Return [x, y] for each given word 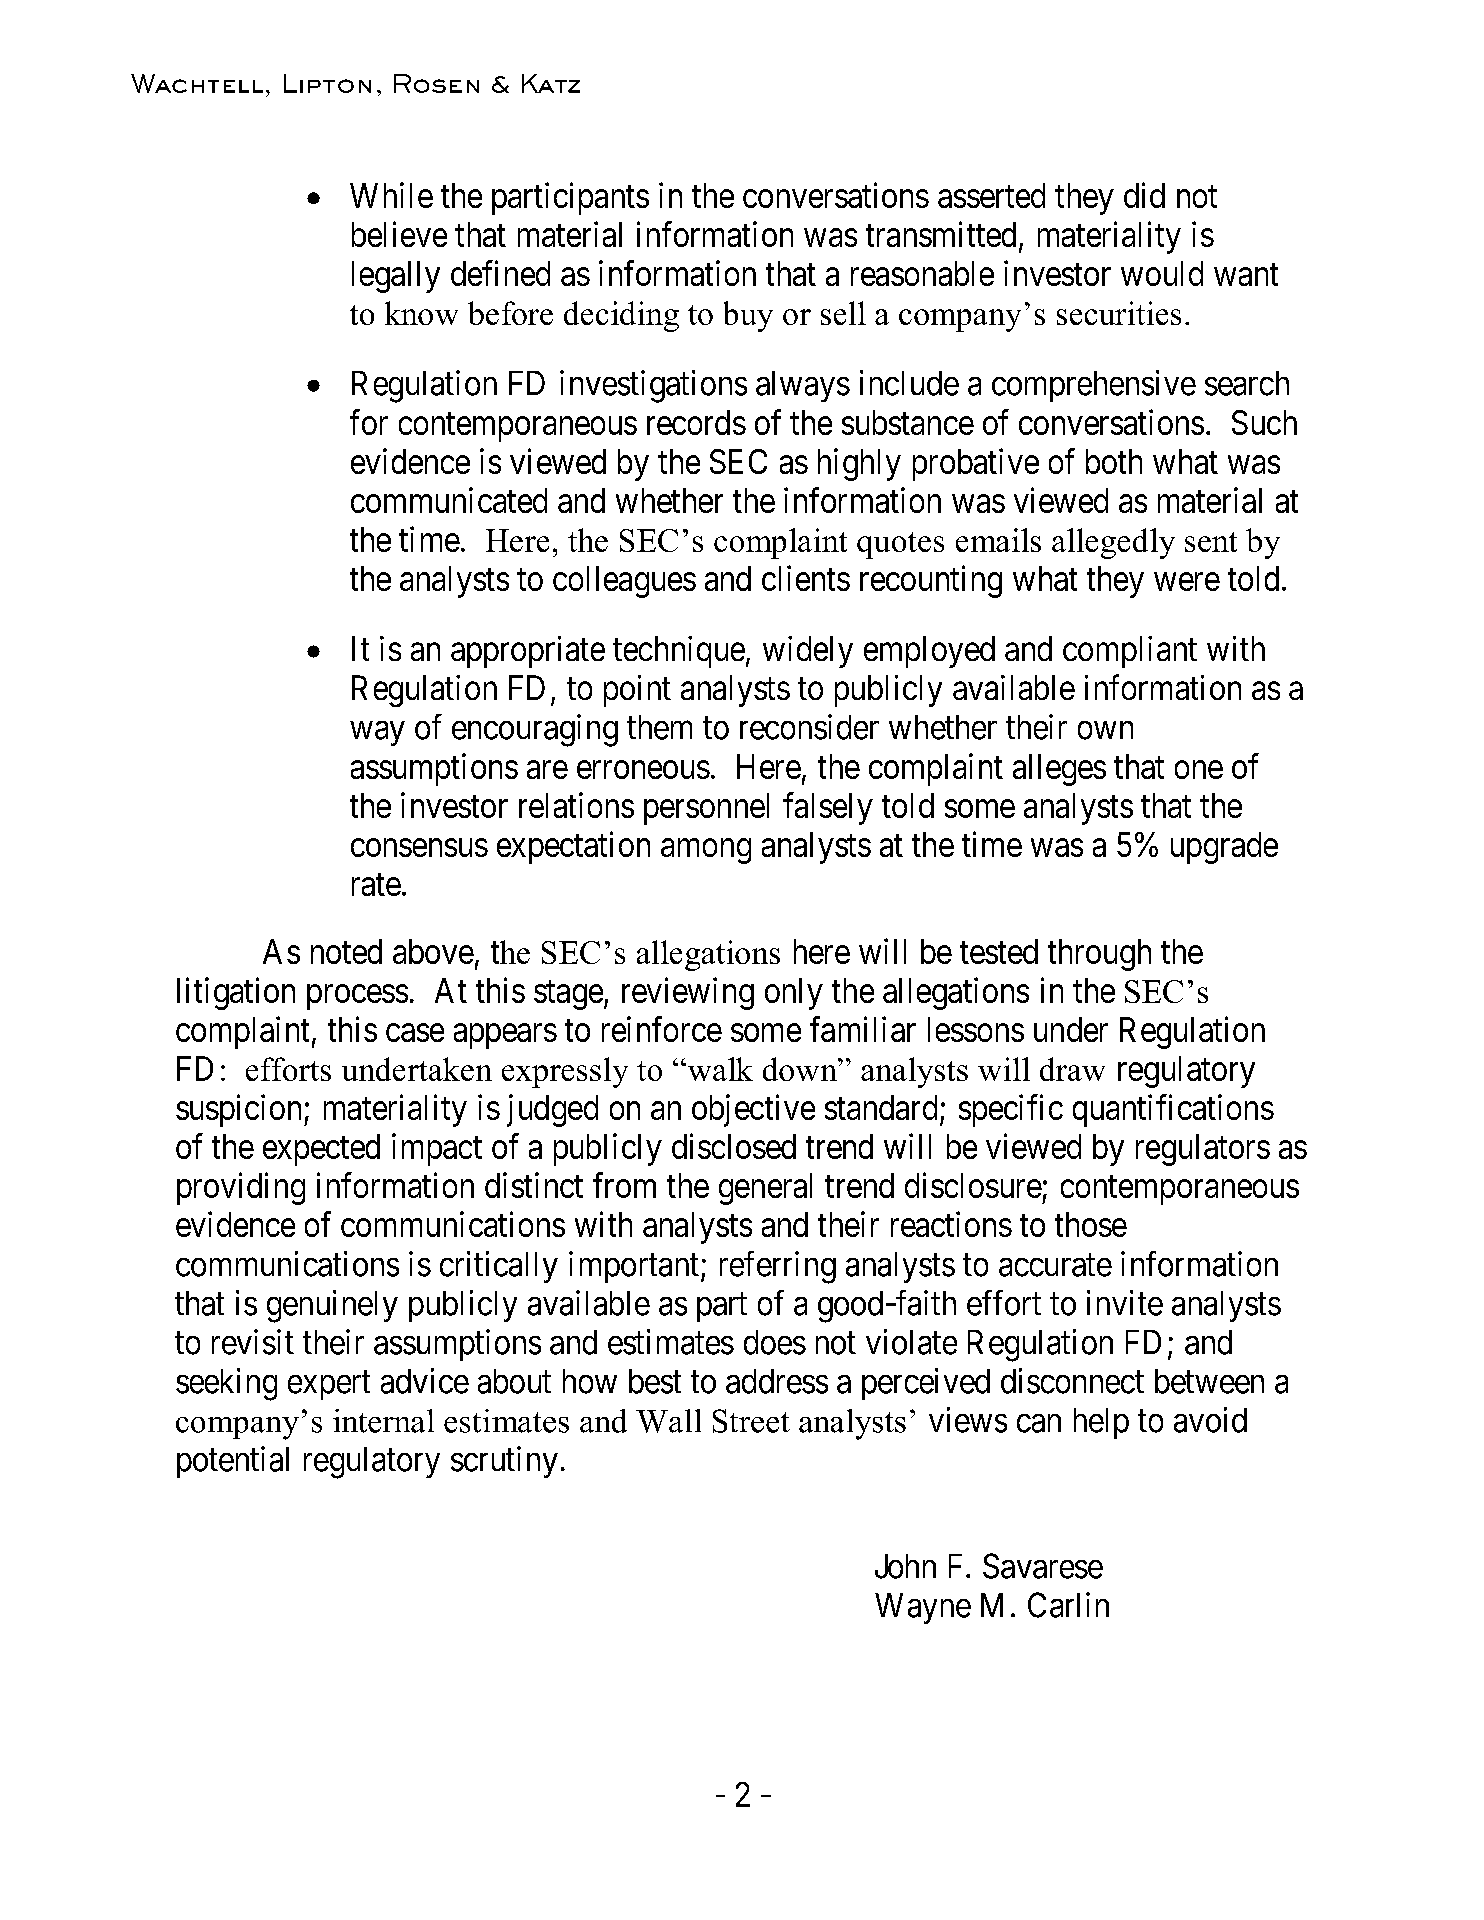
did [1144, 195]
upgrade [1224, 848]
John [905, 1566]
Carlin [1068, 1605]
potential [233, 1462]
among [706, 851]
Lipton [327, 83]
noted [346, 951]
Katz [551, 83]
